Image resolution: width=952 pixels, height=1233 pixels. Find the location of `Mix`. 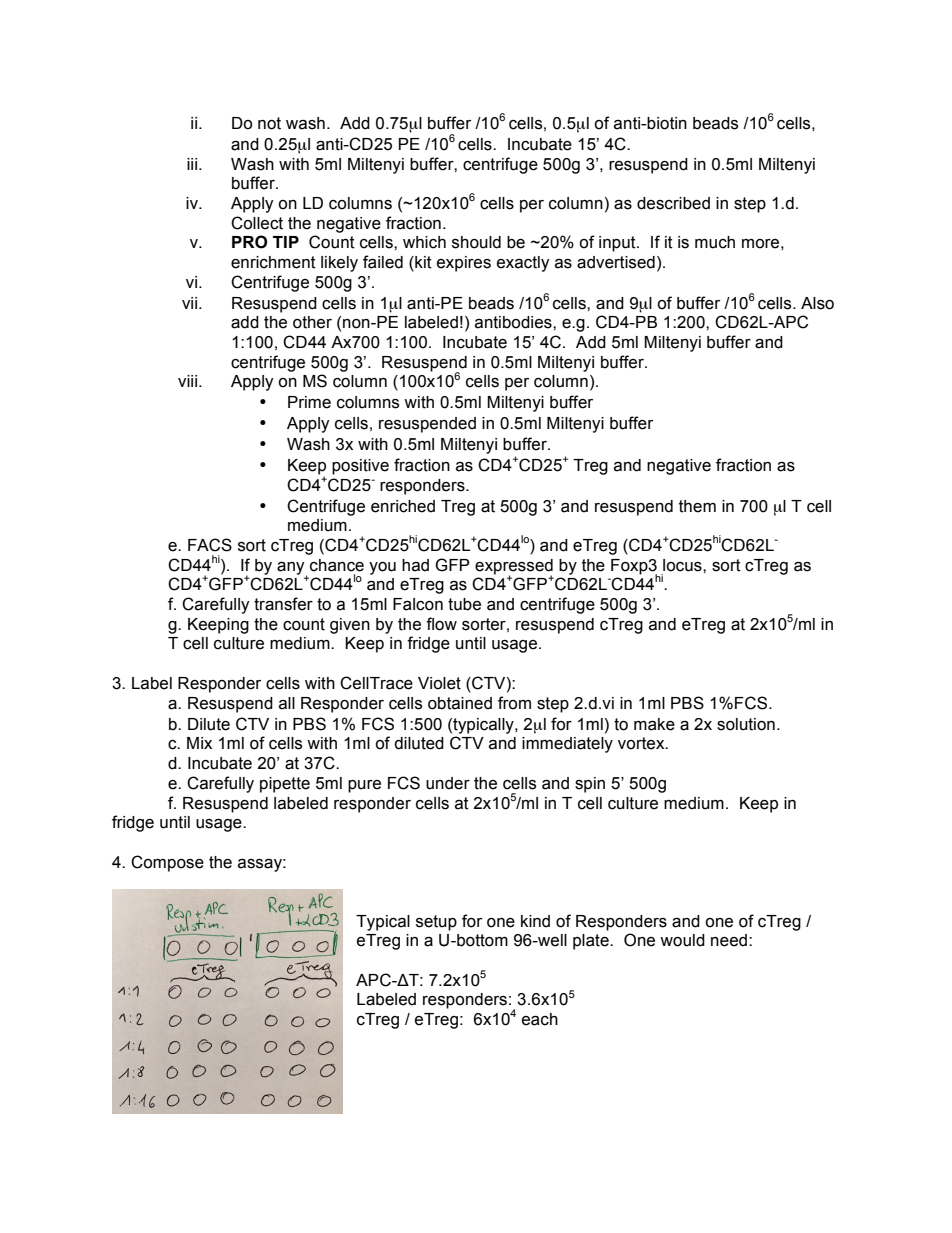

Mix is located at coordinates (199, 743).
